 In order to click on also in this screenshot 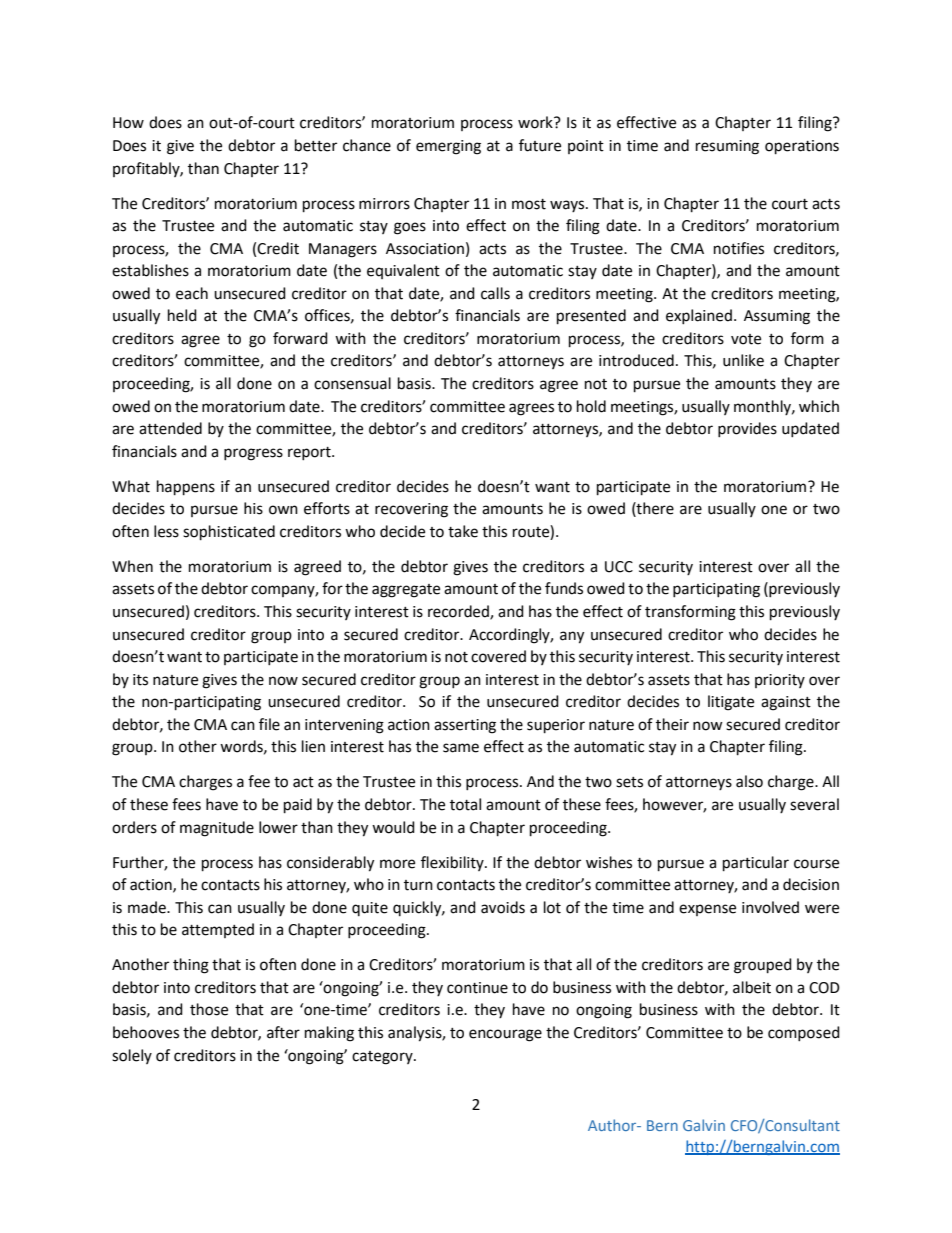, I will do `click(749, 781)`.
